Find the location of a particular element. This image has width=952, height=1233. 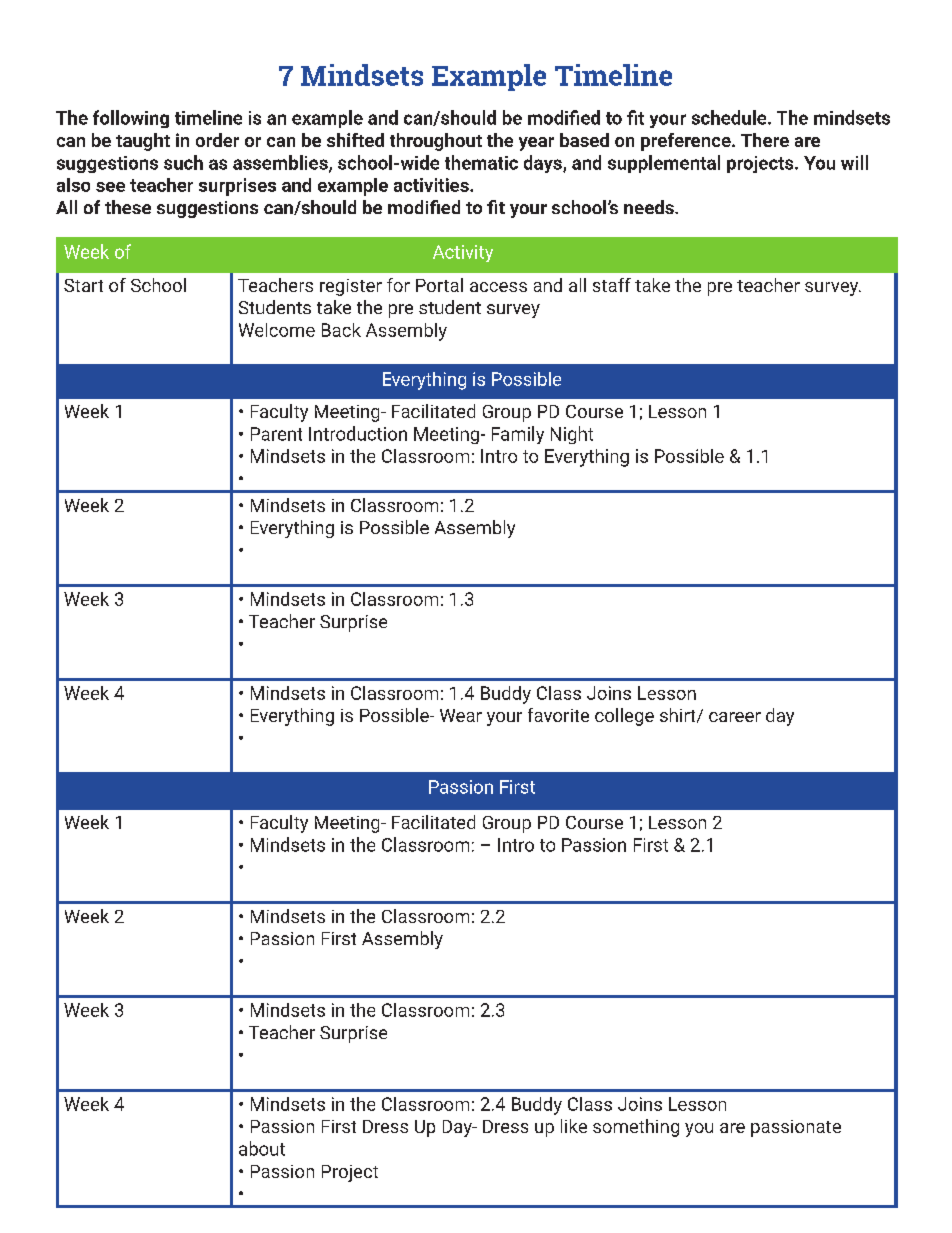

favorite is located at coordinates (558, 715).
